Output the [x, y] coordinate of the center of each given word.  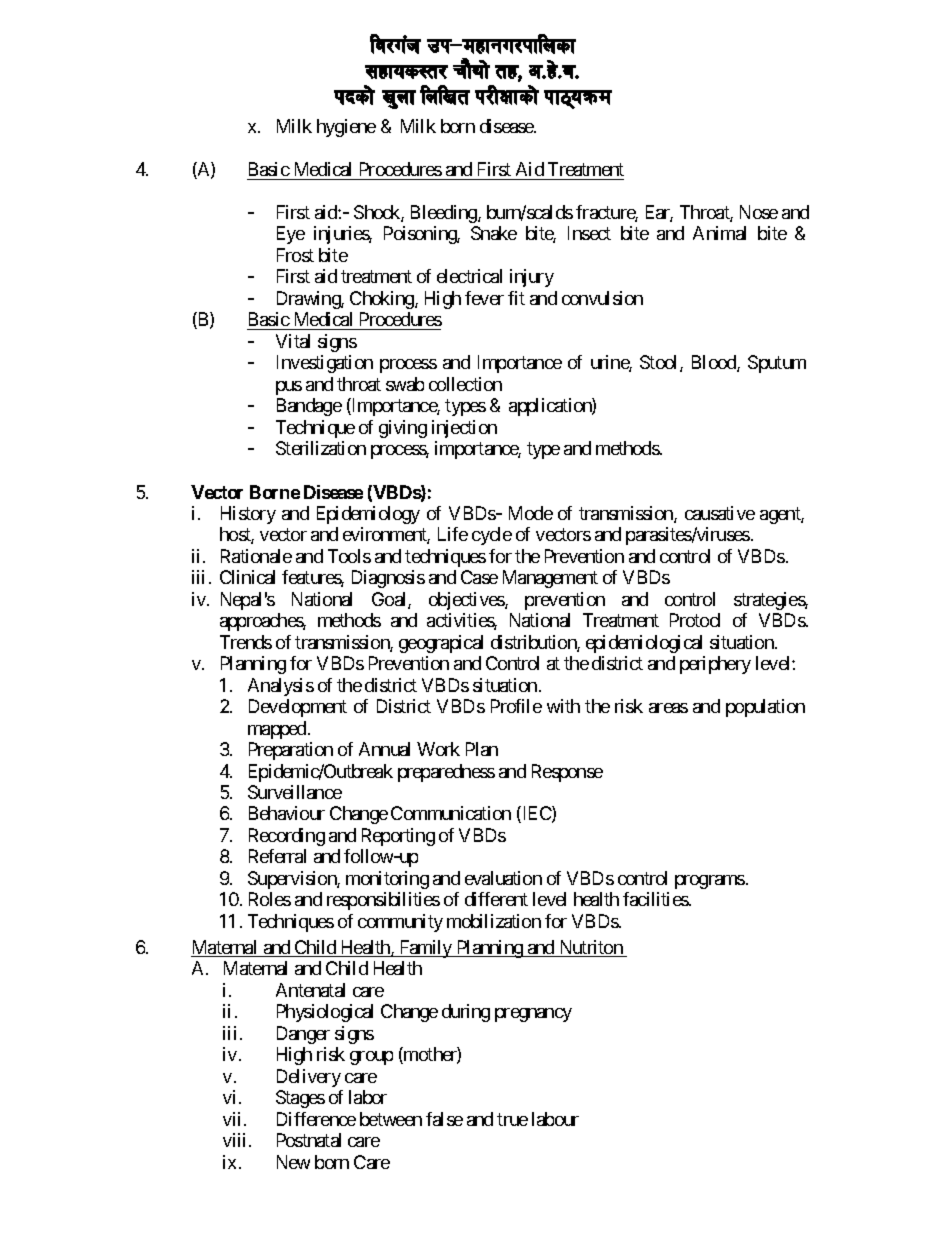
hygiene [346, 128]
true [512, 1119]
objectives [467, 601]
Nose [759, 212]
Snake [494, 233]
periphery [715, 665]
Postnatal [309, 1140]
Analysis [281, 687]
